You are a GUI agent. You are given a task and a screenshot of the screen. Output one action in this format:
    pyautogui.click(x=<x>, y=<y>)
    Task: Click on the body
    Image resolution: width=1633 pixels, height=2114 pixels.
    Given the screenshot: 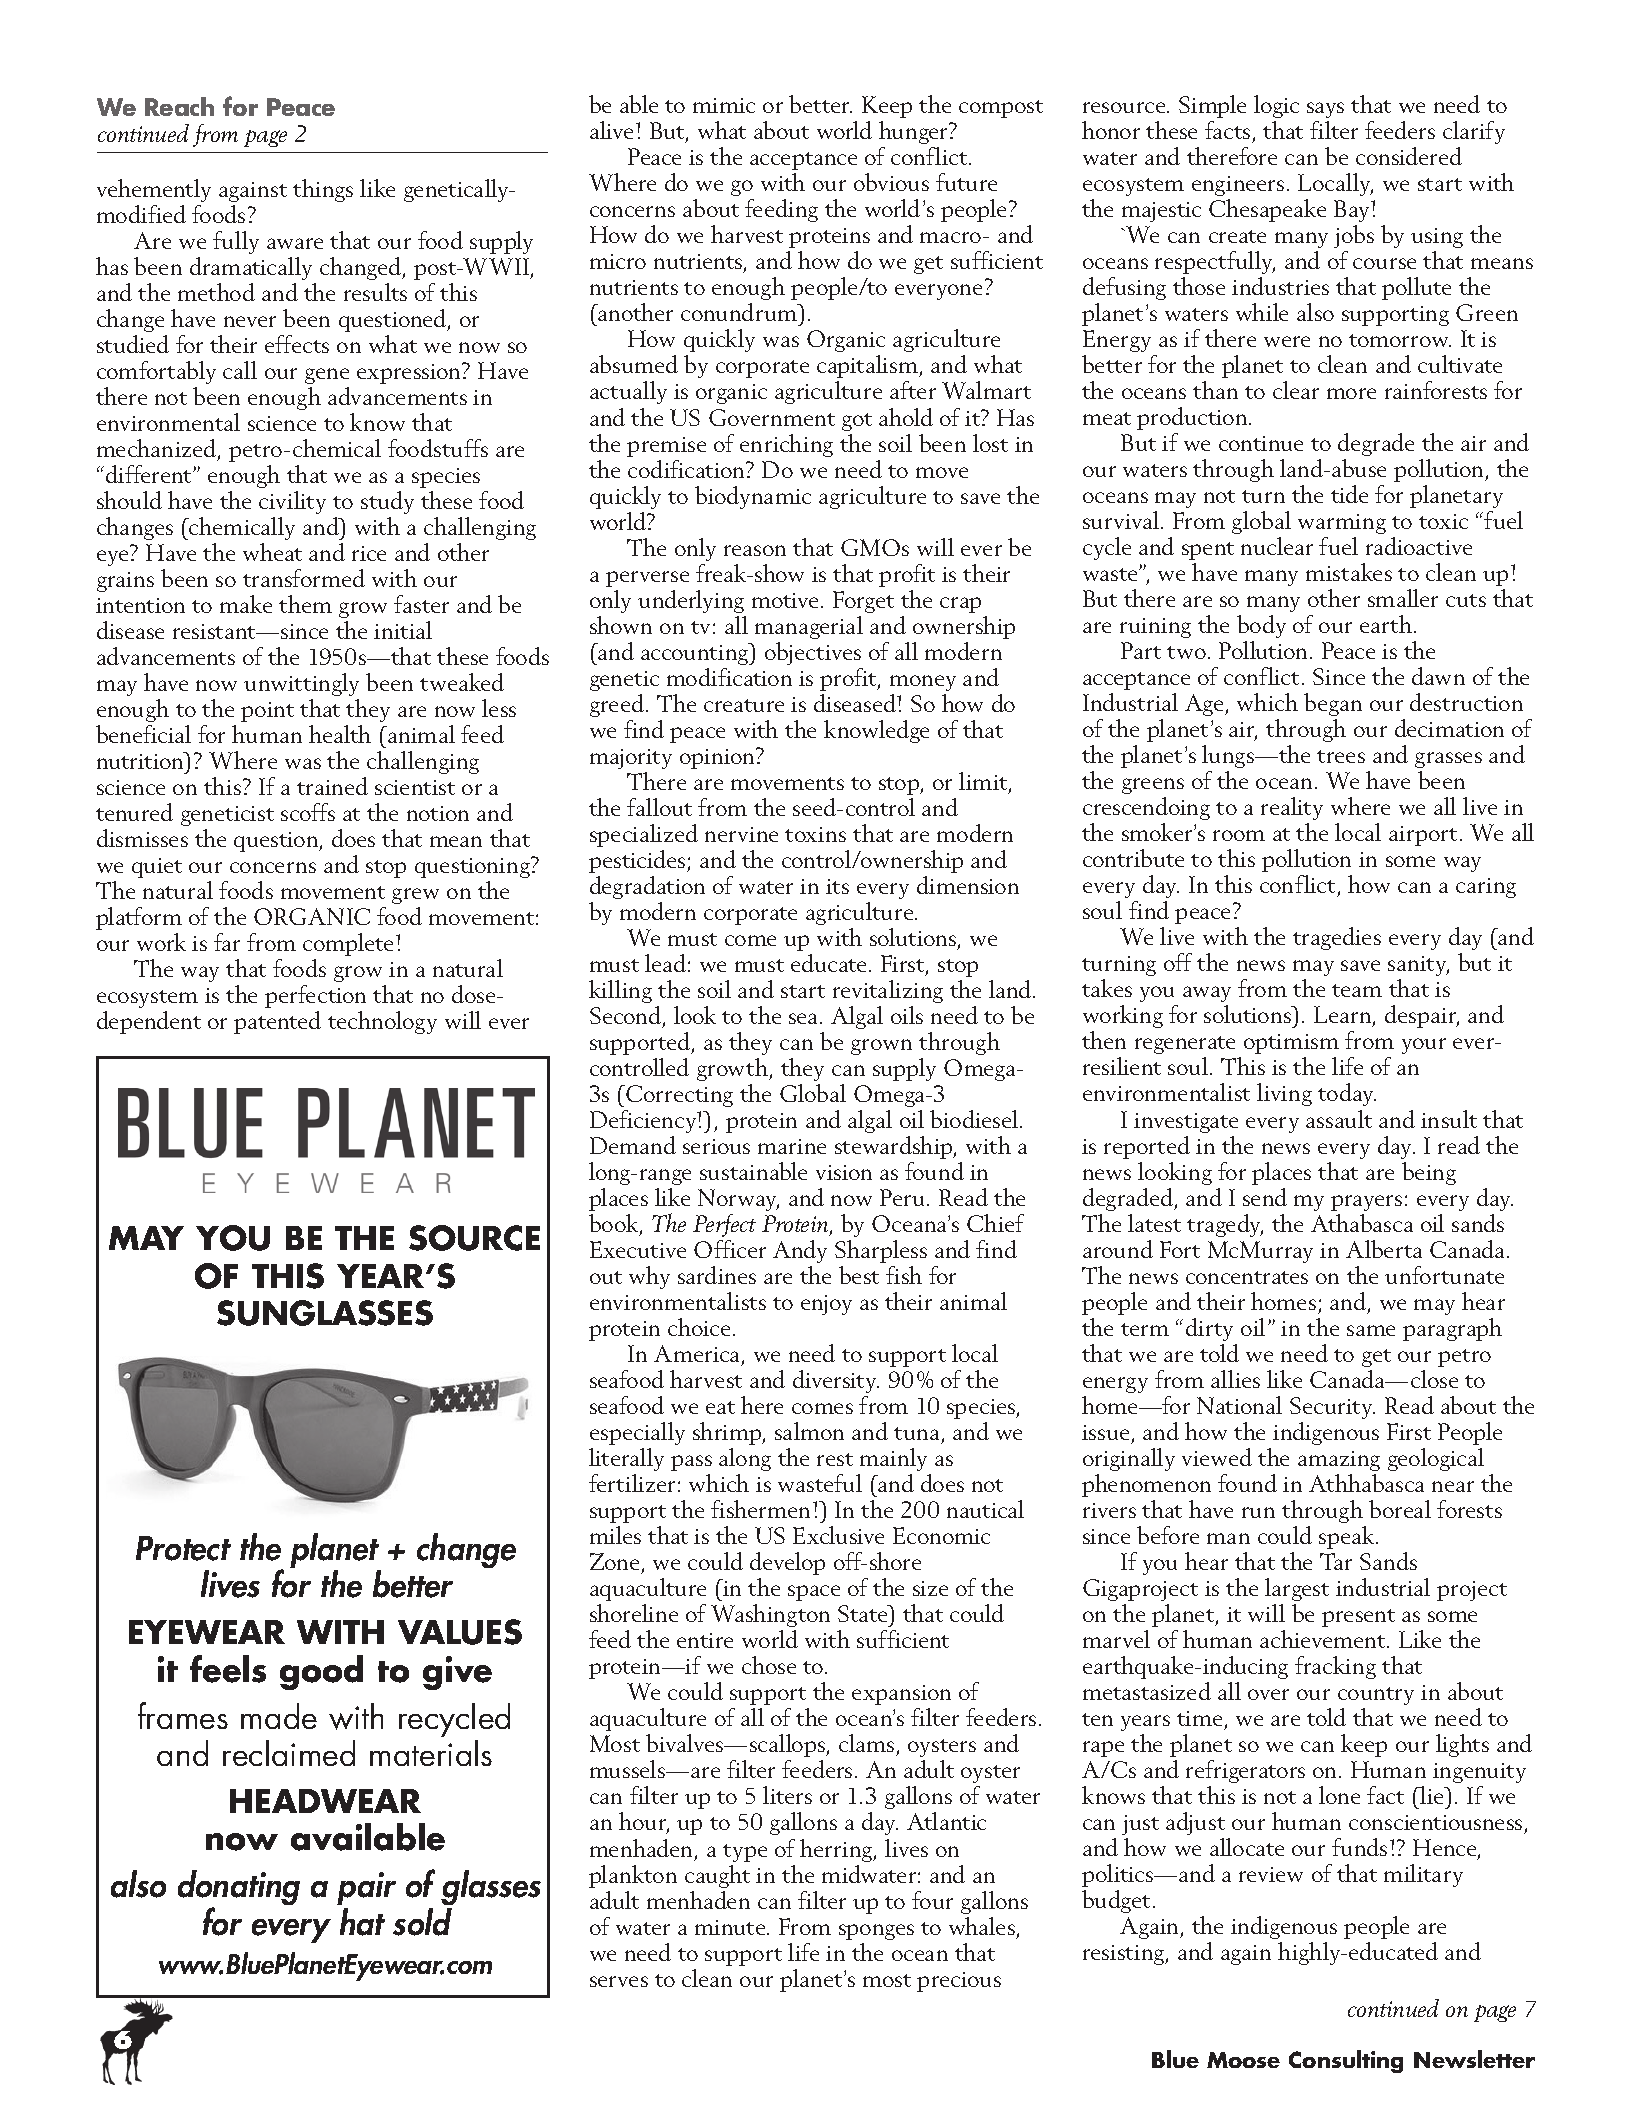 What is the action you would take?
    pyautogui.click(x=1261, y=626)
